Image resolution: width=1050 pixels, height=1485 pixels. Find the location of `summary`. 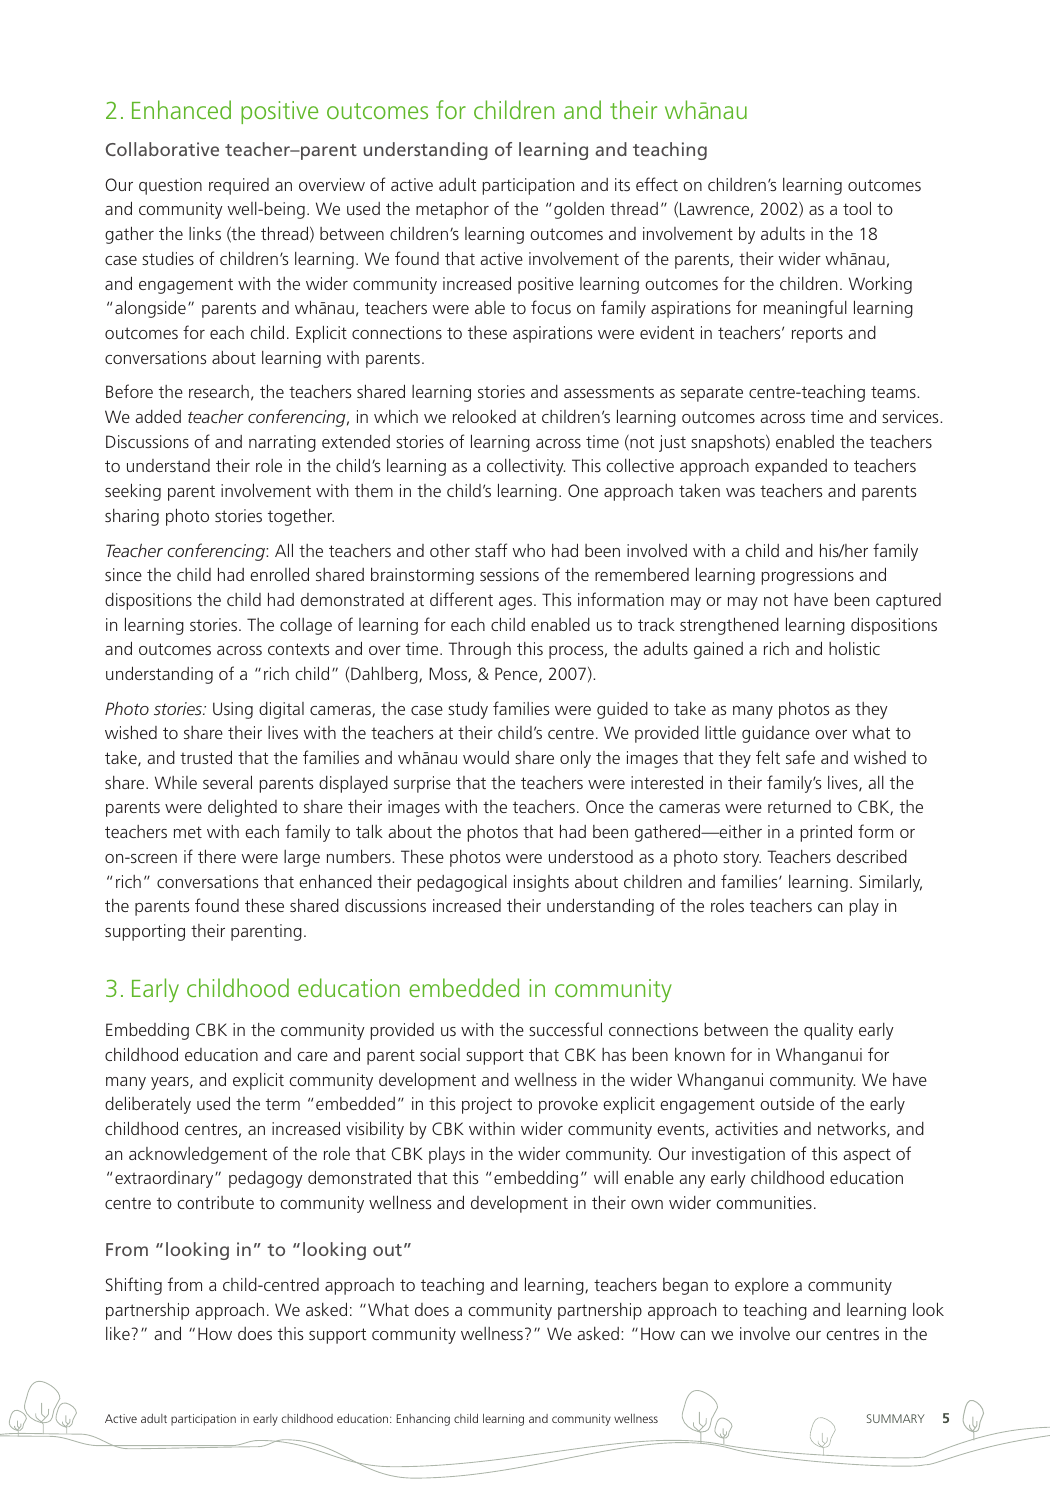

summary is located at coordinates (896, 1418).
